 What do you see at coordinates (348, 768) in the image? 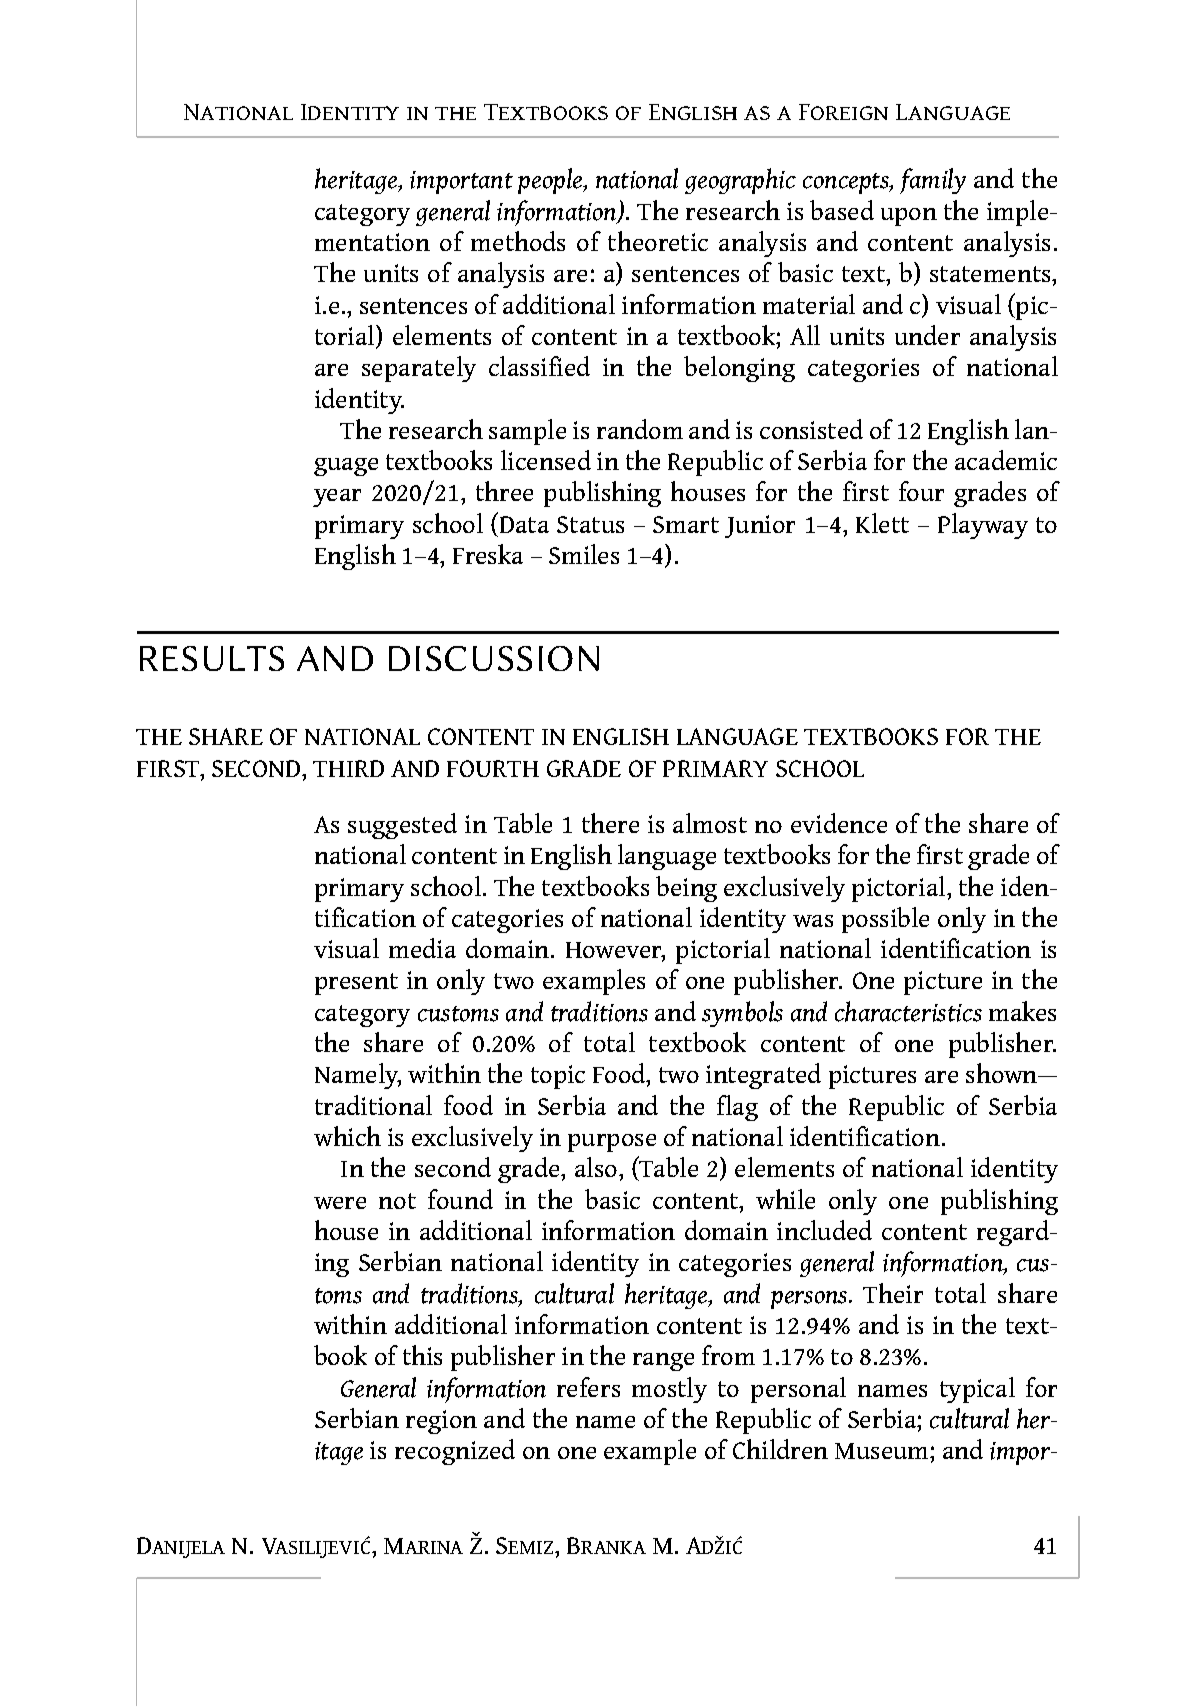
I see `THIRD` at bounding box center [348, 768].
